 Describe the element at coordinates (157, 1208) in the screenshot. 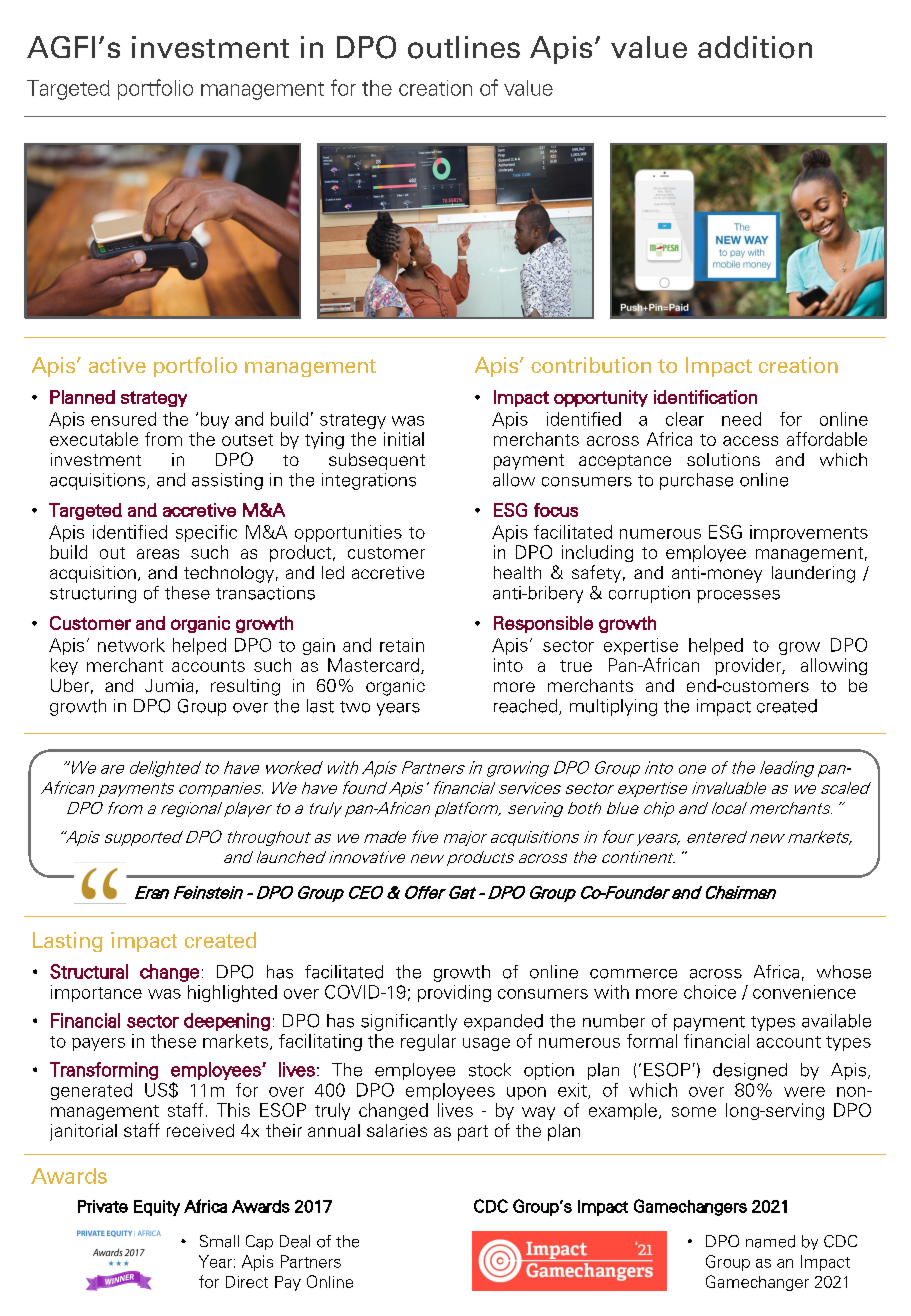

I see `Equity` at that location.
